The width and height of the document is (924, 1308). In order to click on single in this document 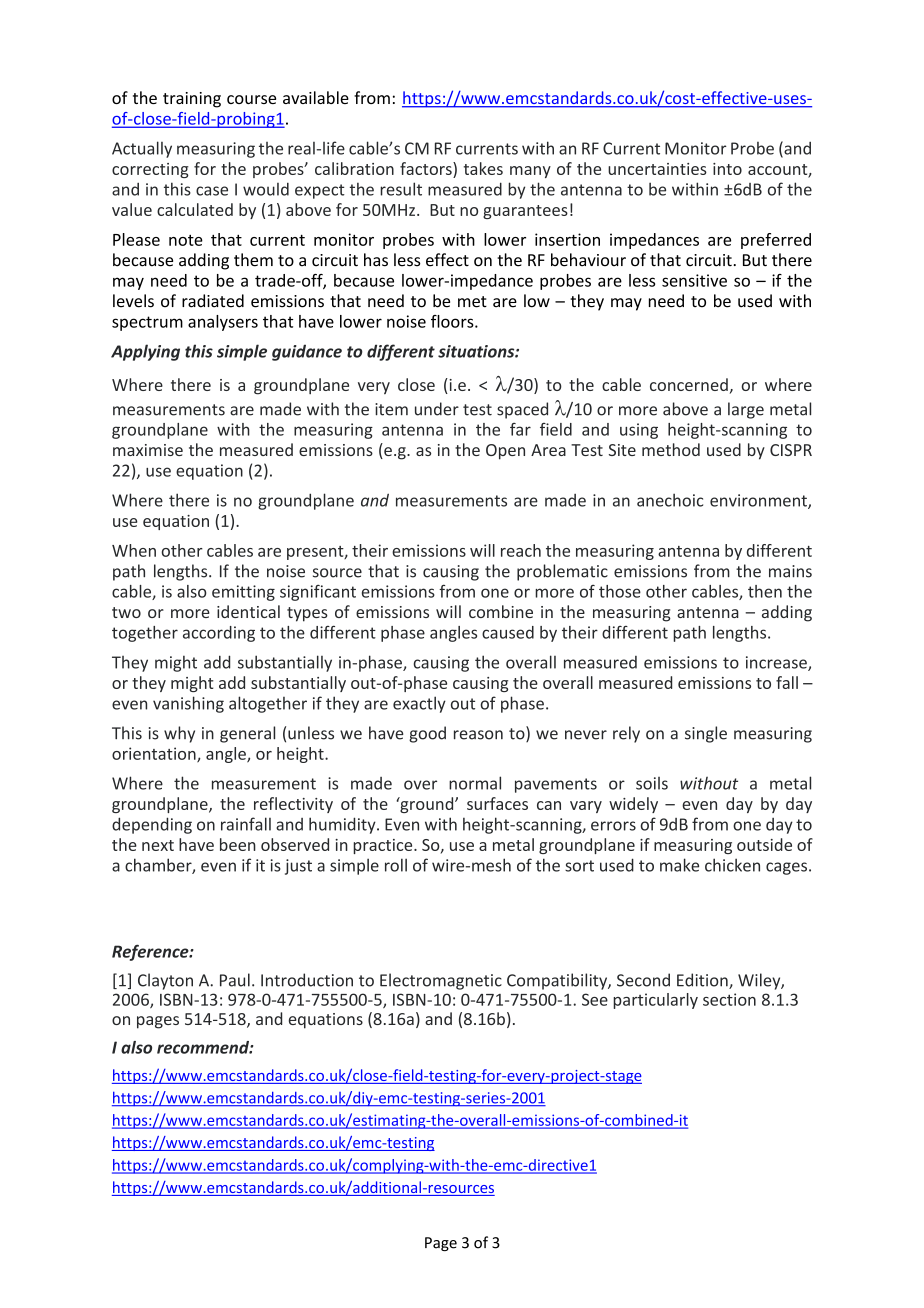, I will do `click(706, 734)`.
